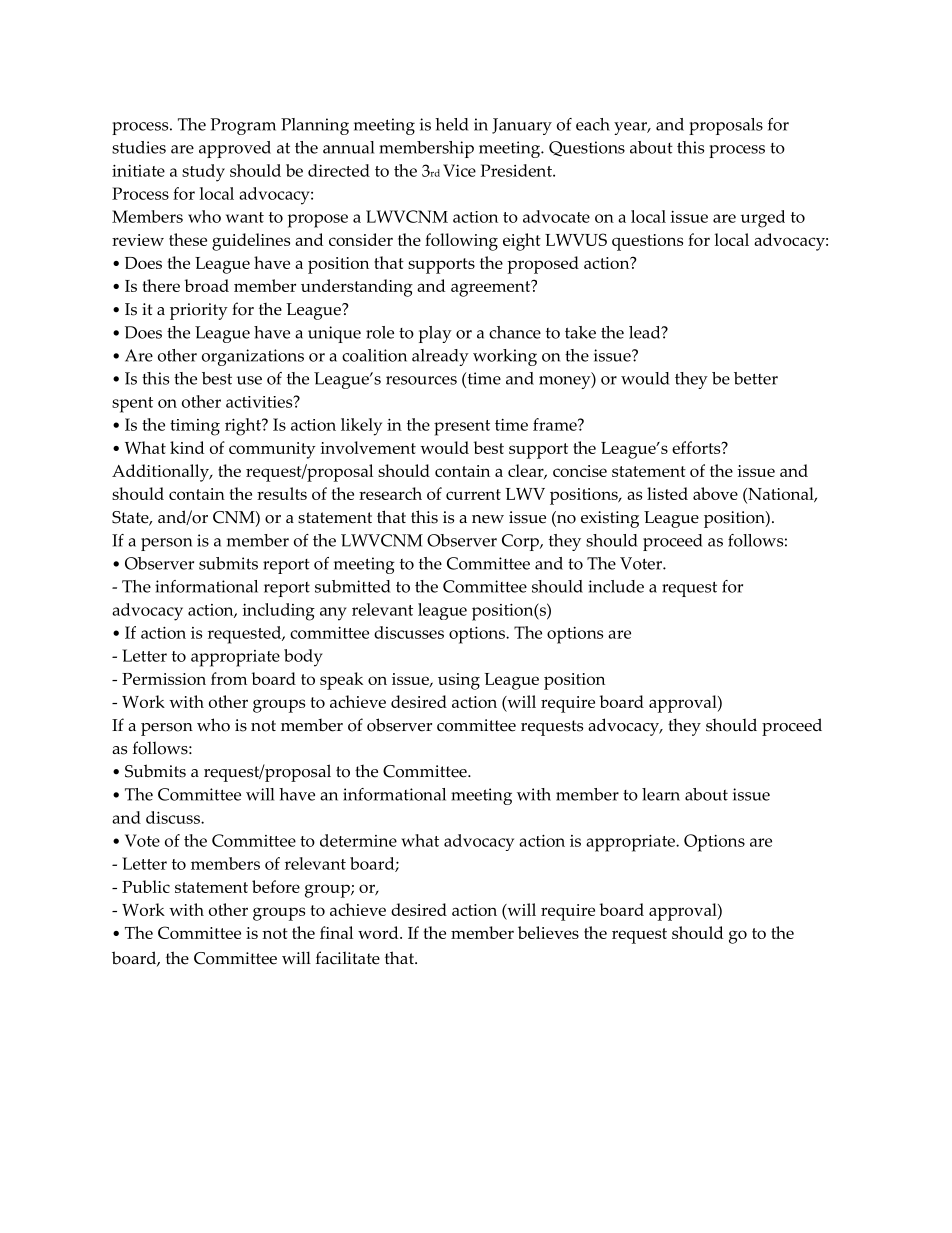  What do you see at coordinates (667, 493) in the screenshot?
I see `listed` at bounding box center [667, 493].
